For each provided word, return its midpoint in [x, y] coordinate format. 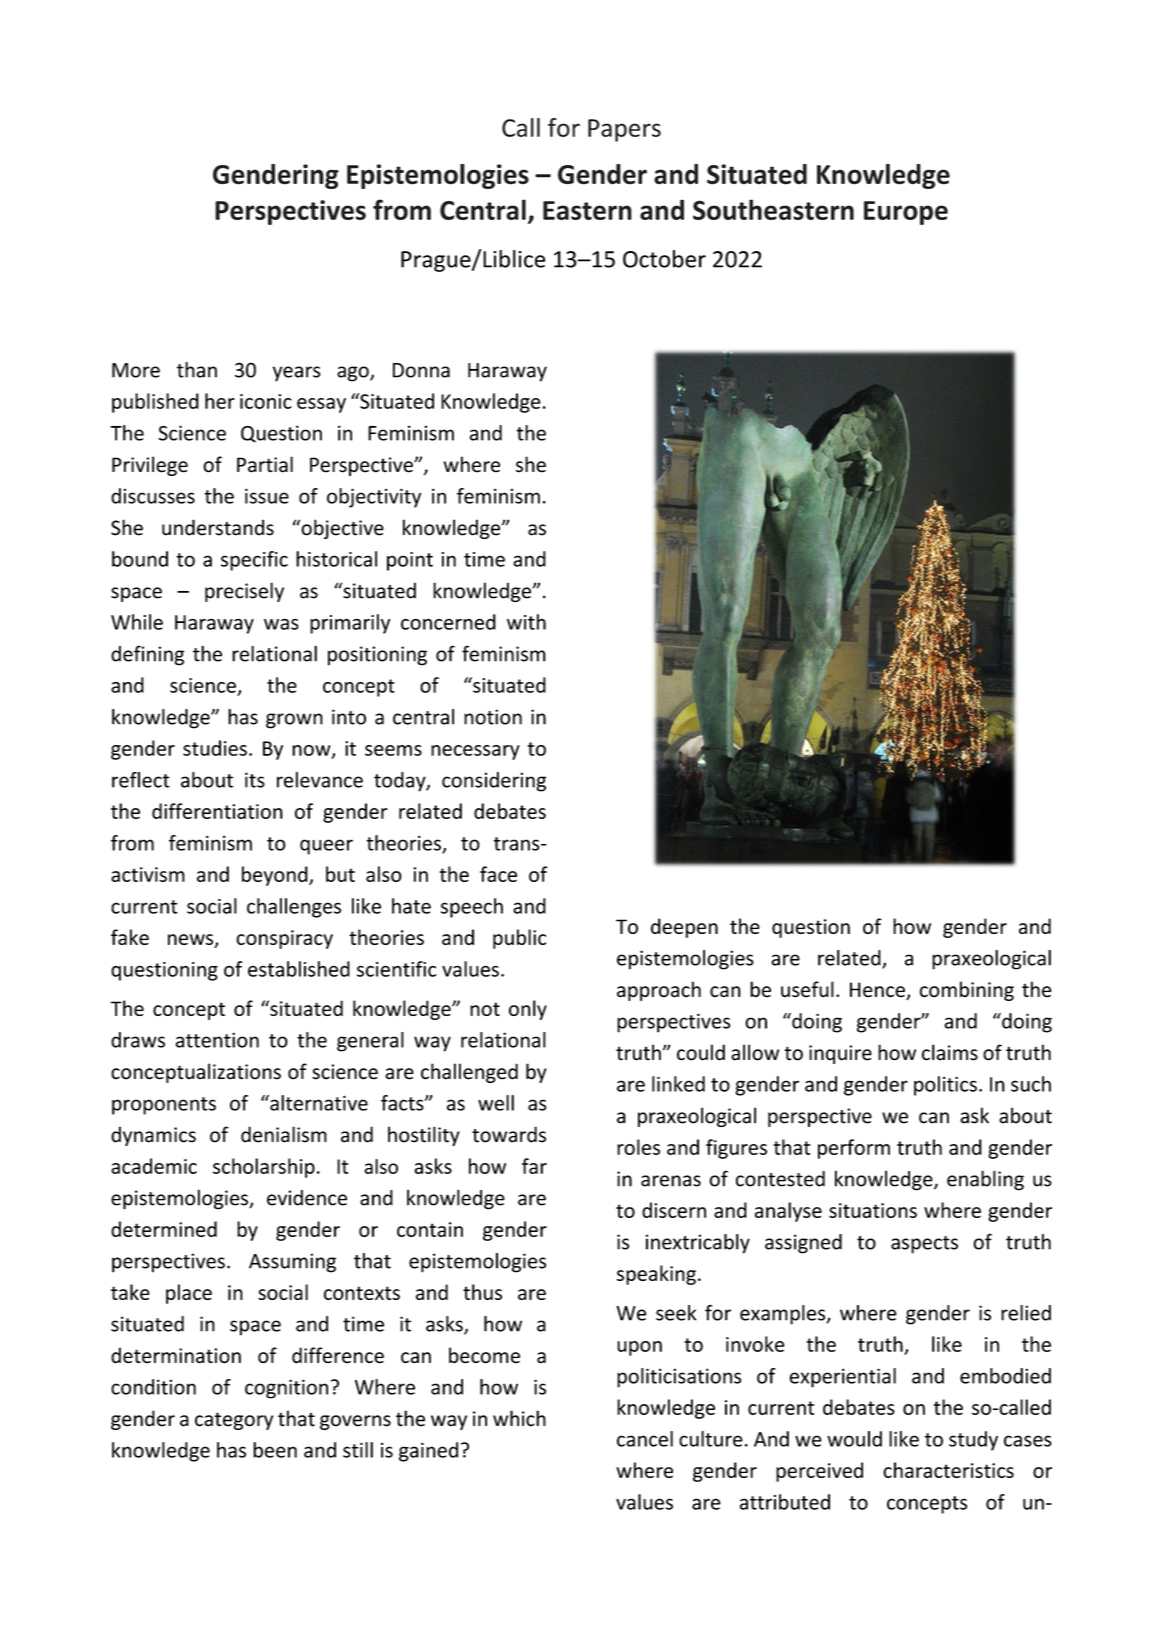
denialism [284, 1134]
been [275, 1450]
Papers [624, 130]
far [534, 1166]
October [664, 259]
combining [967, 991]
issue [267, 496]
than [197, 370]
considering [494, 782]
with [526, 622]
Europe [906, 213]
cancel [645, 1439]
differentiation [217, 811]
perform [854, 1149]
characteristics [948, 1470]
